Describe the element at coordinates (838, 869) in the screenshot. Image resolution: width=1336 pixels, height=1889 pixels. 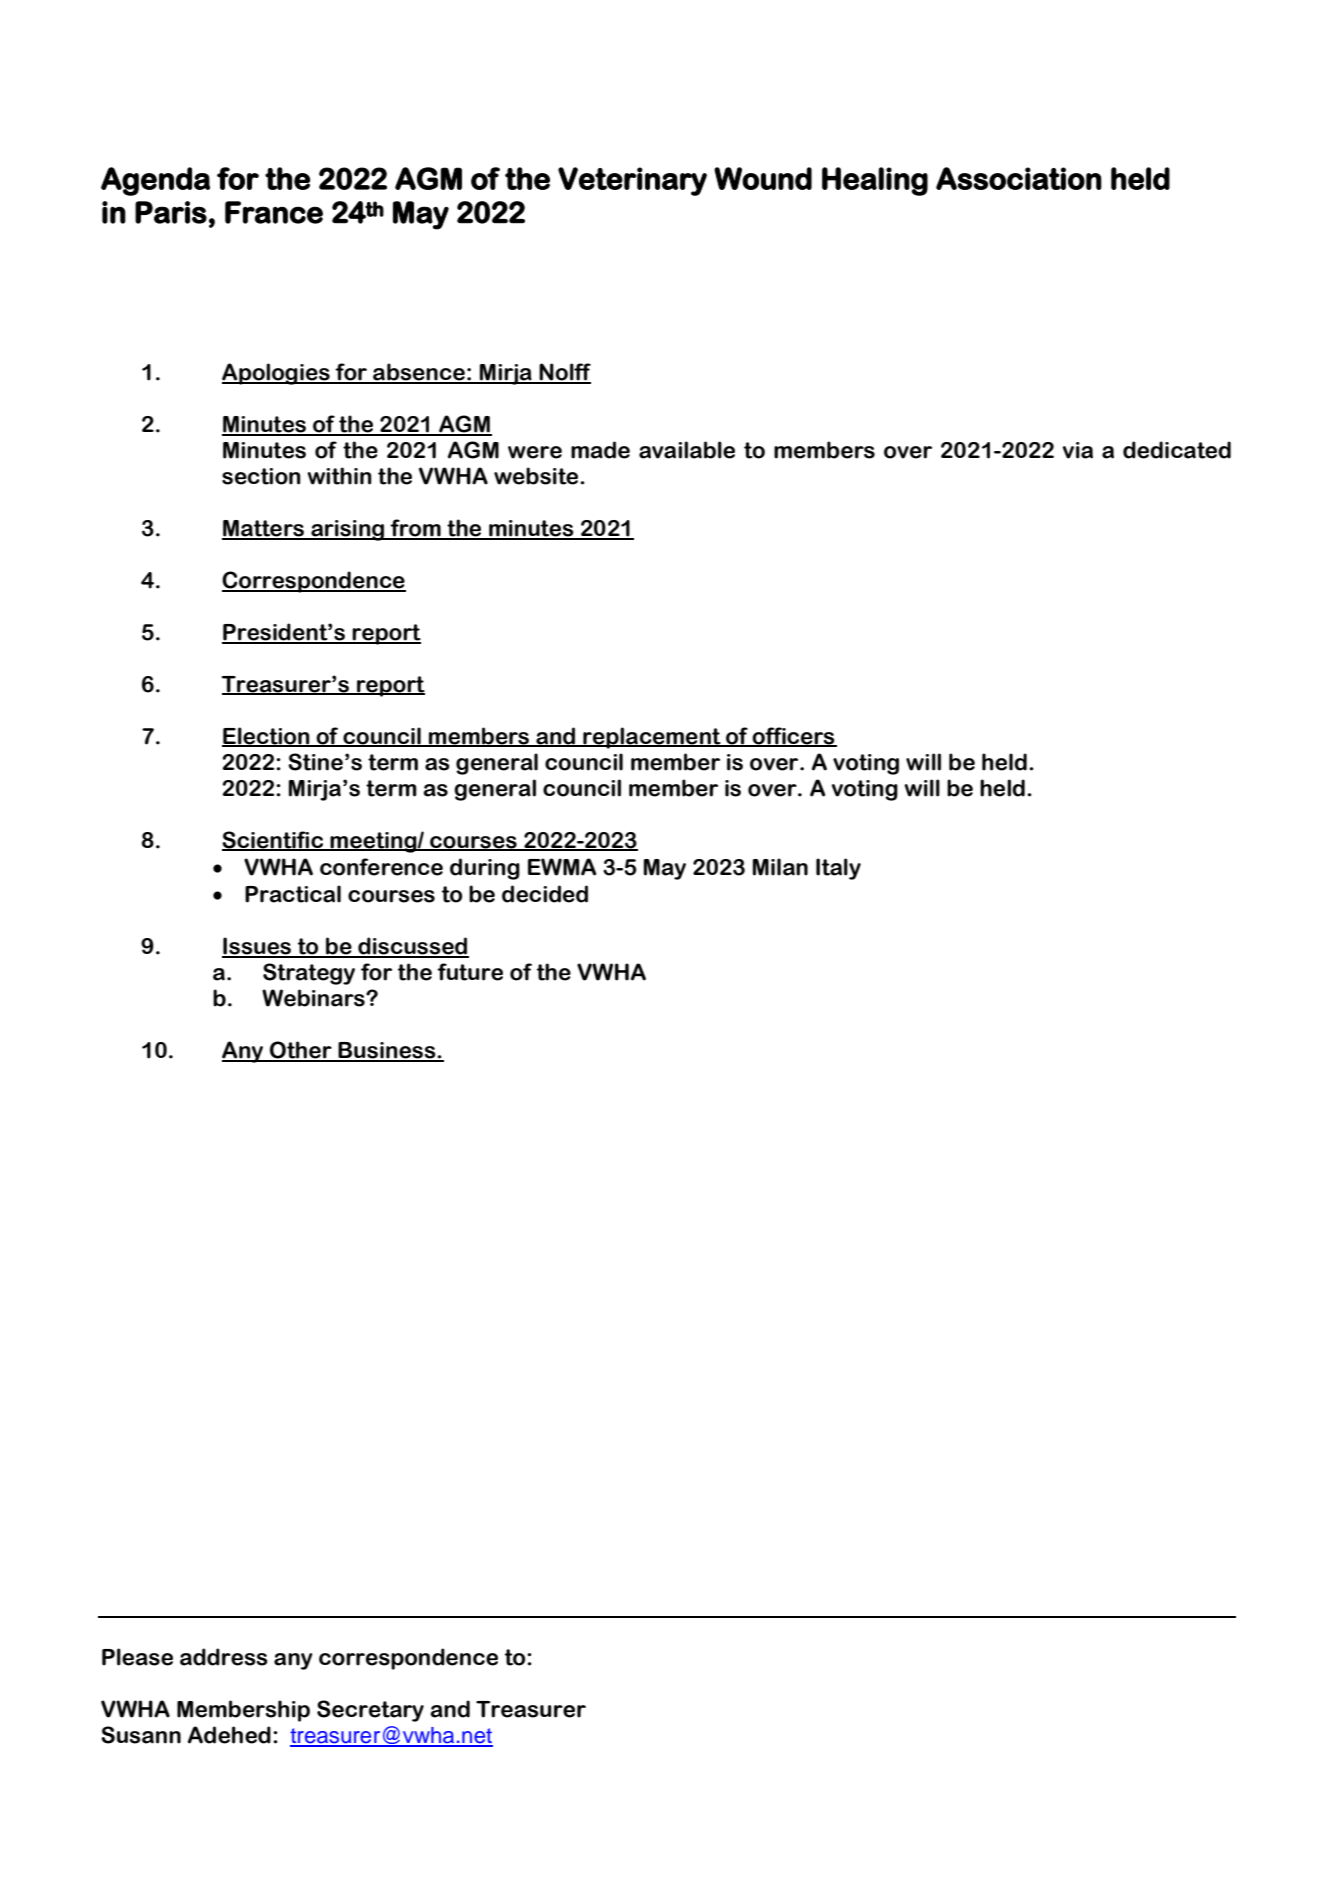
I see `Italy` at that location.
